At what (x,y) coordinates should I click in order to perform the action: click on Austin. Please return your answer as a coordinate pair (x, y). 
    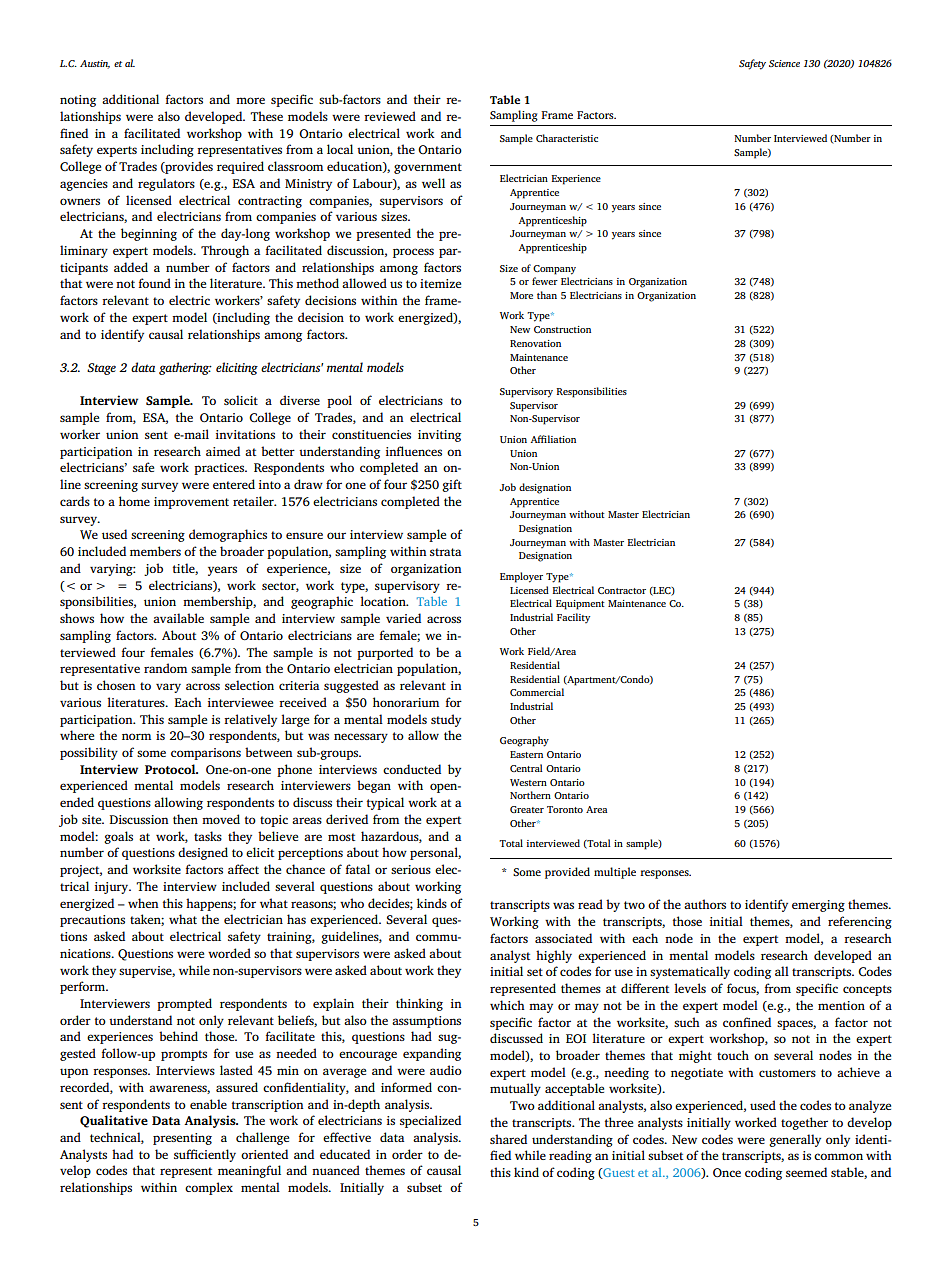
    Looking at the image, I should click on (95, 64).
